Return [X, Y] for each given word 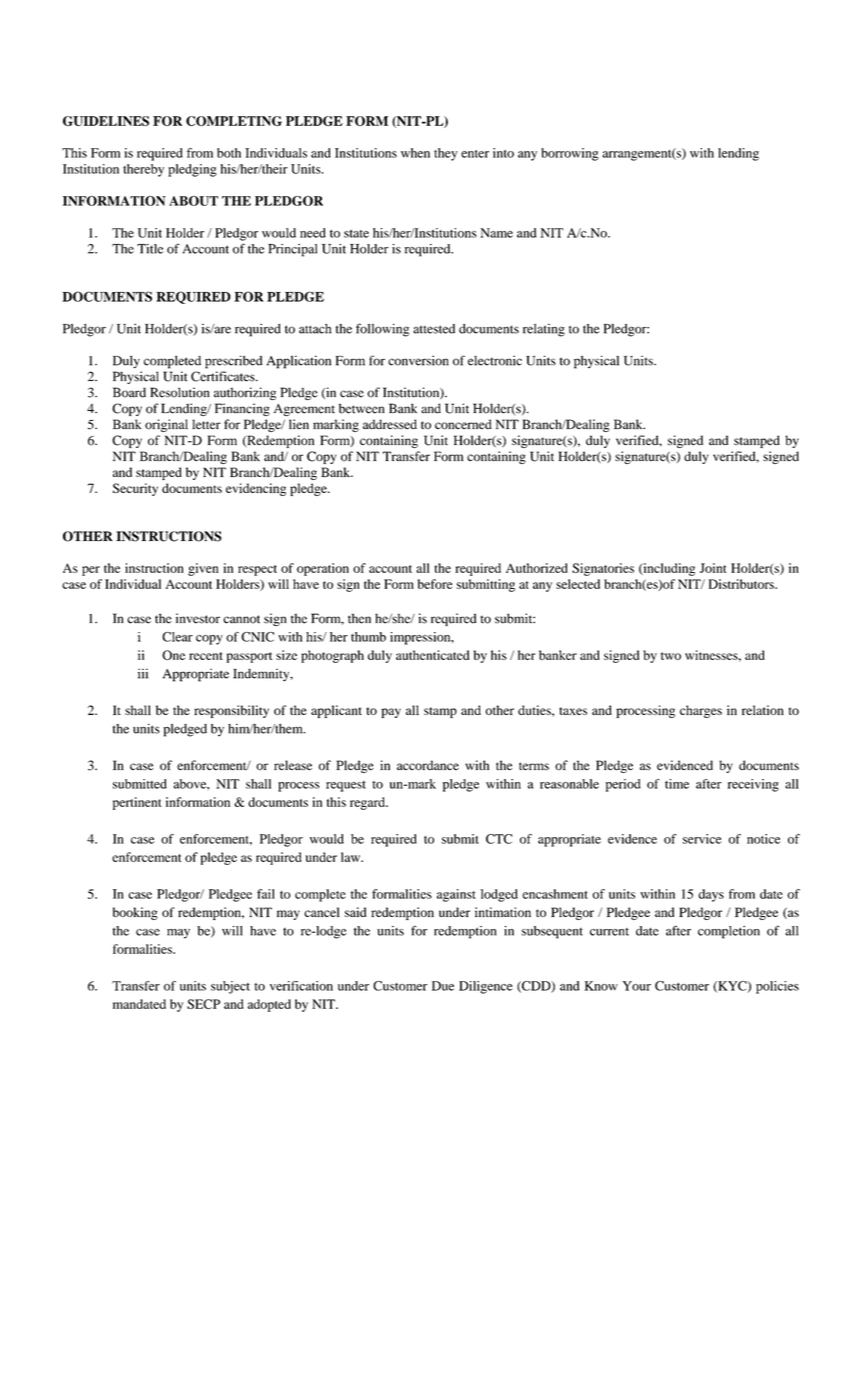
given [203, 569]
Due [443, 986]
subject [230, 987]
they [446, 154]
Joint [713, 568]
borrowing [570, 154]
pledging [192, 170]
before [435, 584]
